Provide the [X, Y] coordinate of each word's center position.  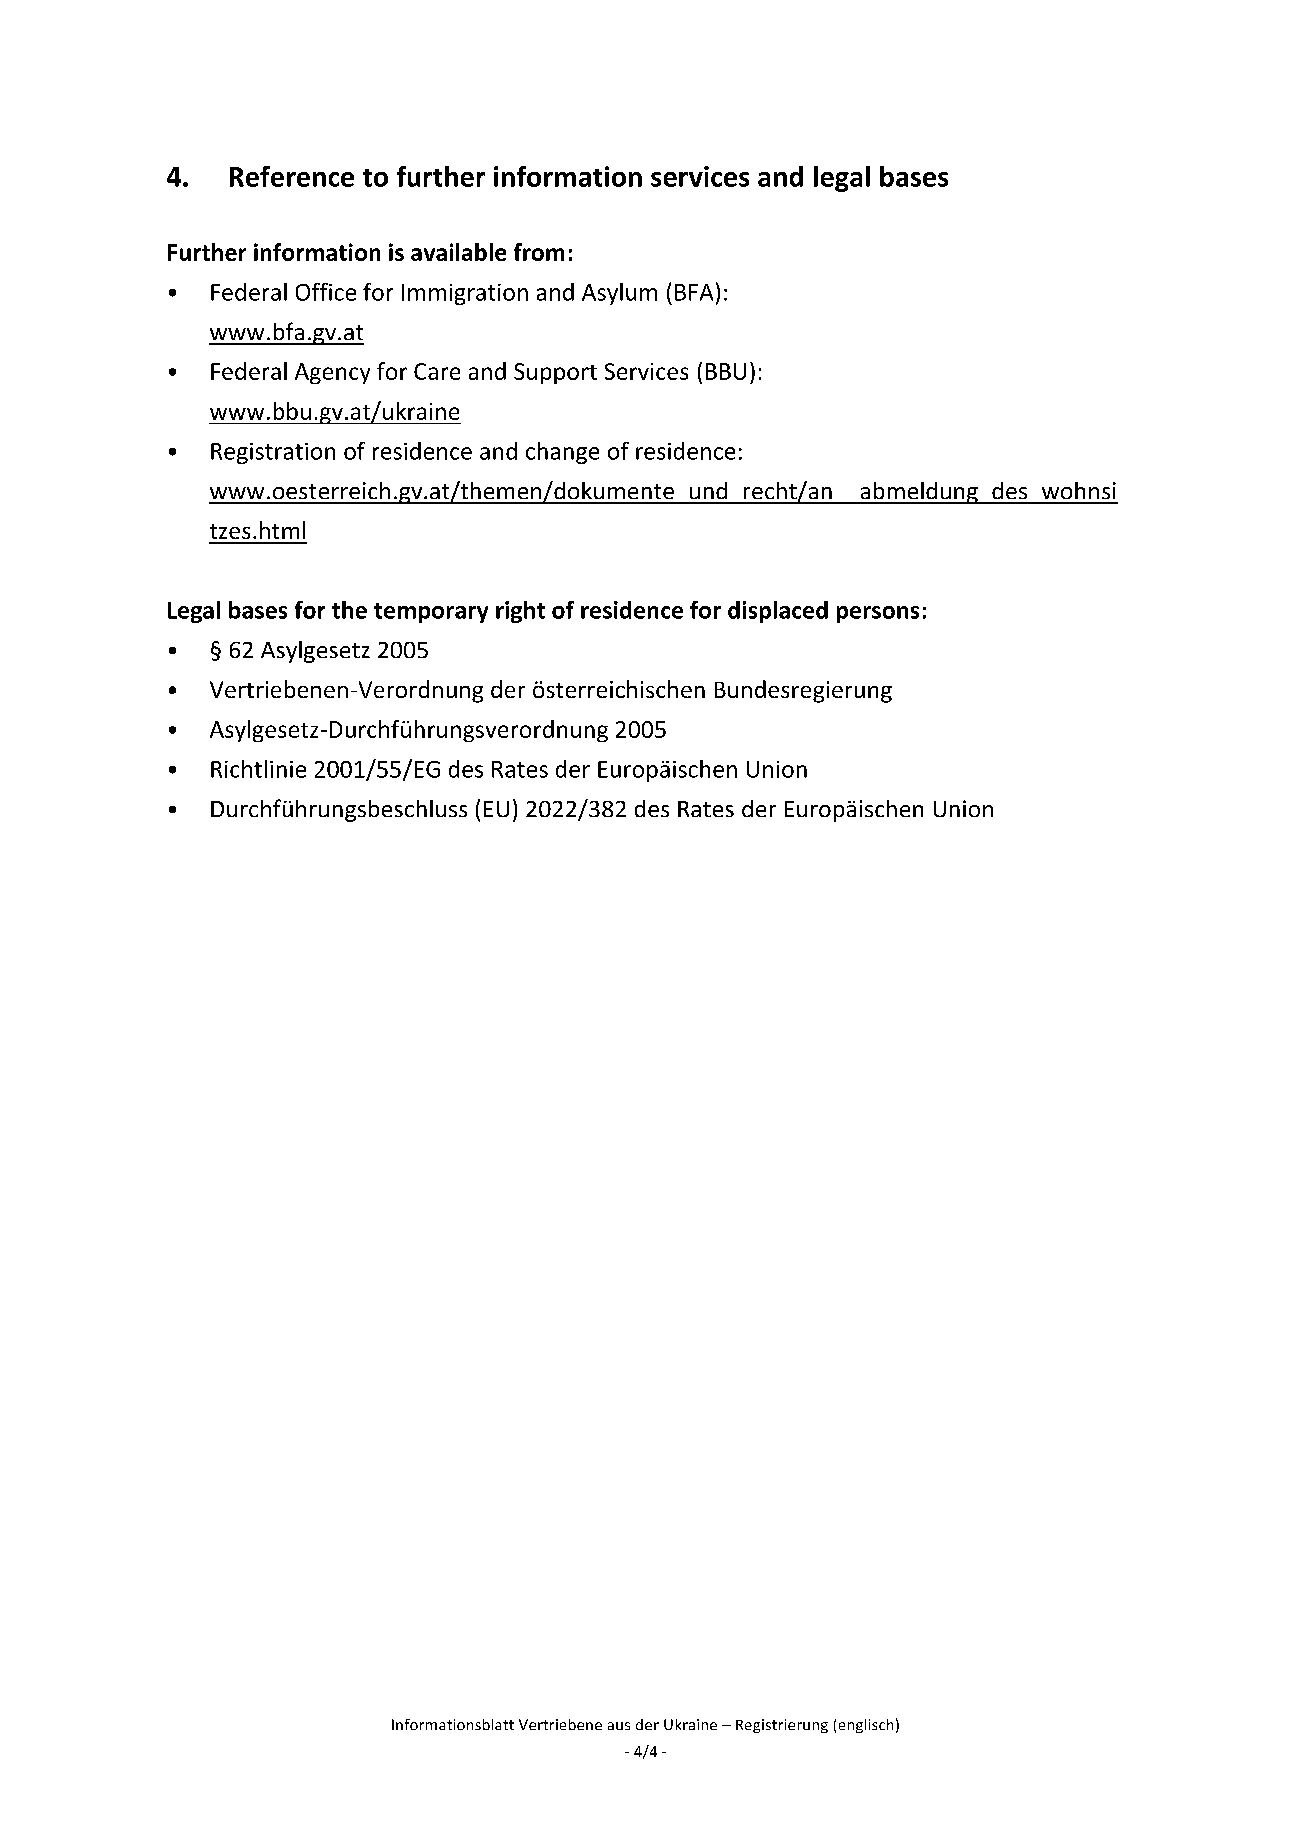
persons [878, 614]
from [539, 252]
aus [619, 1726]
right [520, 612]
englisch [866, 1726]
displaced [778, 612]
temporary [431, 613]
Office [326, 292]
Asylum [619, 294]
